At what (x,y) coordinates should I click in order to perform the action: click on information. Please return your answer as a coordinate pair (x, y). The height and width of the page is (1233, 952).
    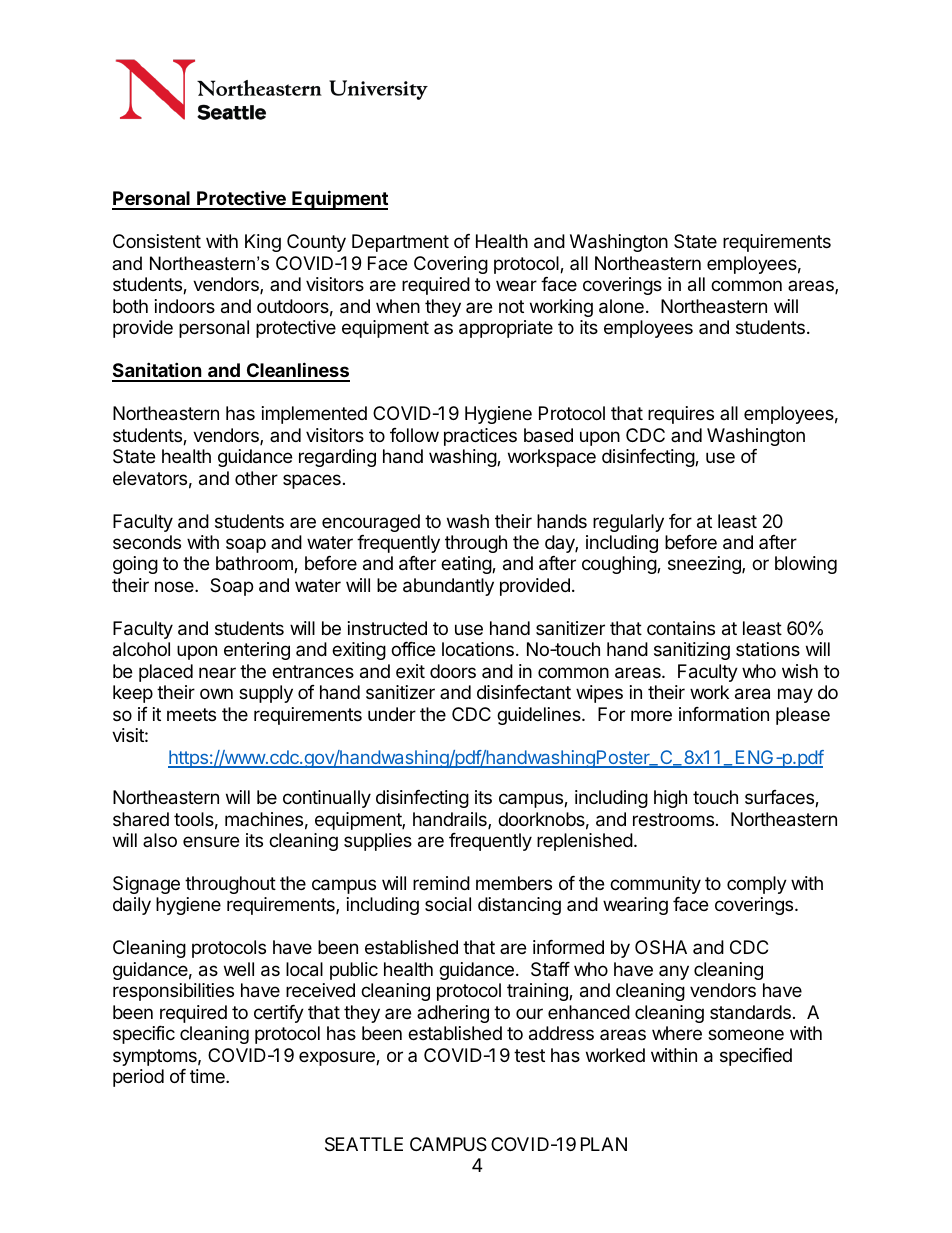
    Looking at the image, I should click on (724, 714).
